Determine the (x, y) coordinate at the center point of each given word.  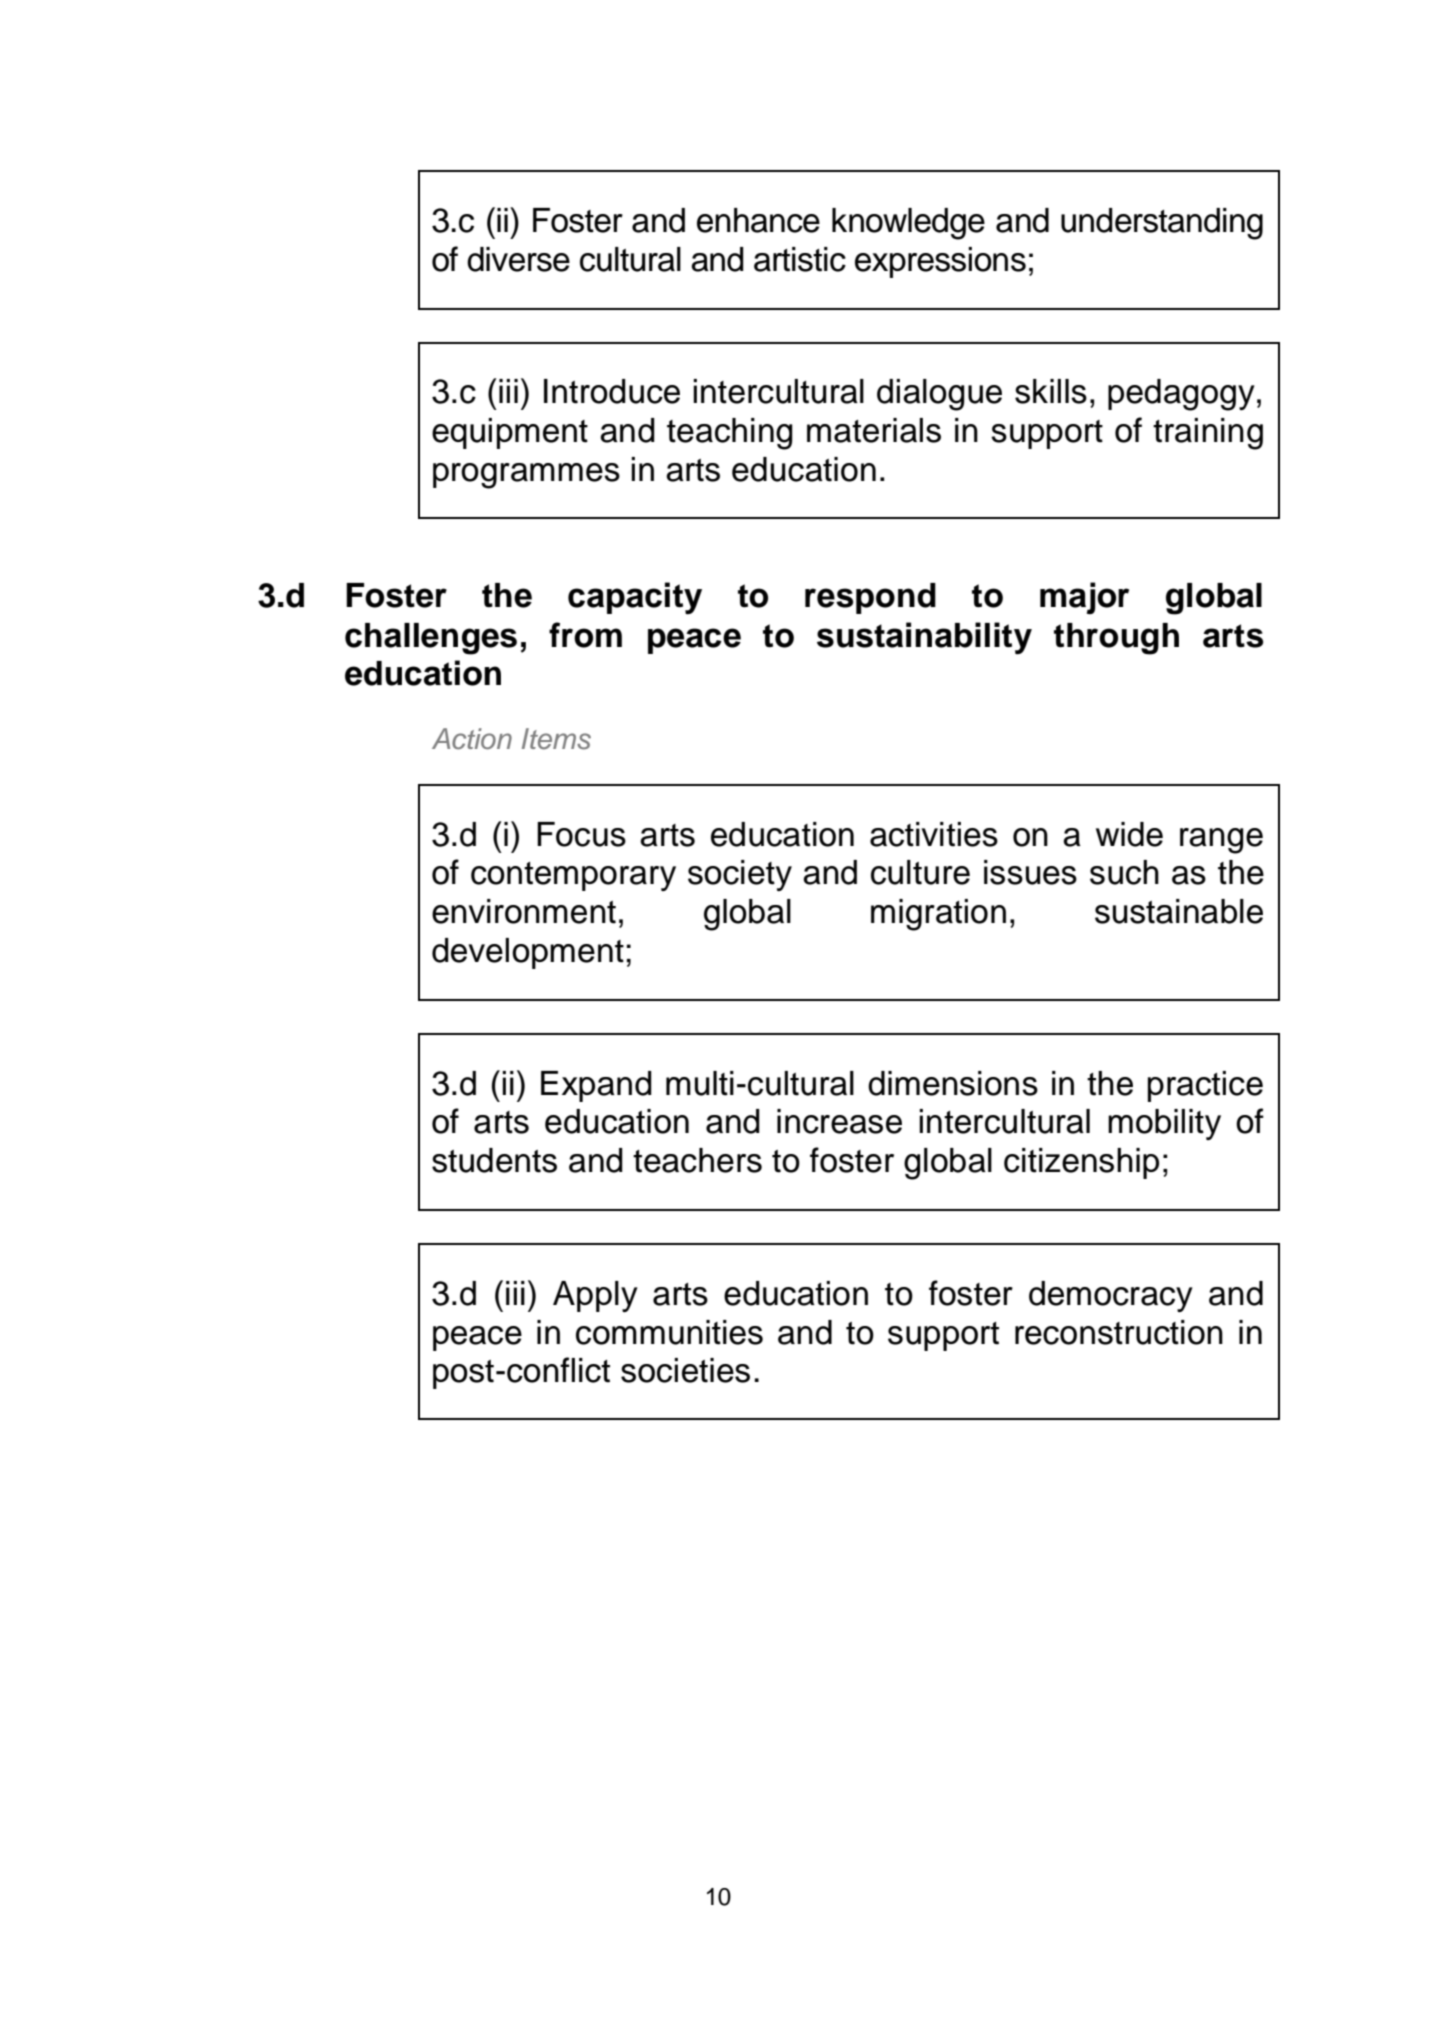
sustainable (1179, 911)
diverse (518, 259)
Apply (595, 1296)
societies (685, 1370)
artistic (800, 259)
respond (870, 598)
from (585, 635)
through (1116, 639)
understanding (1162, 224)
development (528, 953)
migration (938, 915)
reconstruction (1119, 1332)
